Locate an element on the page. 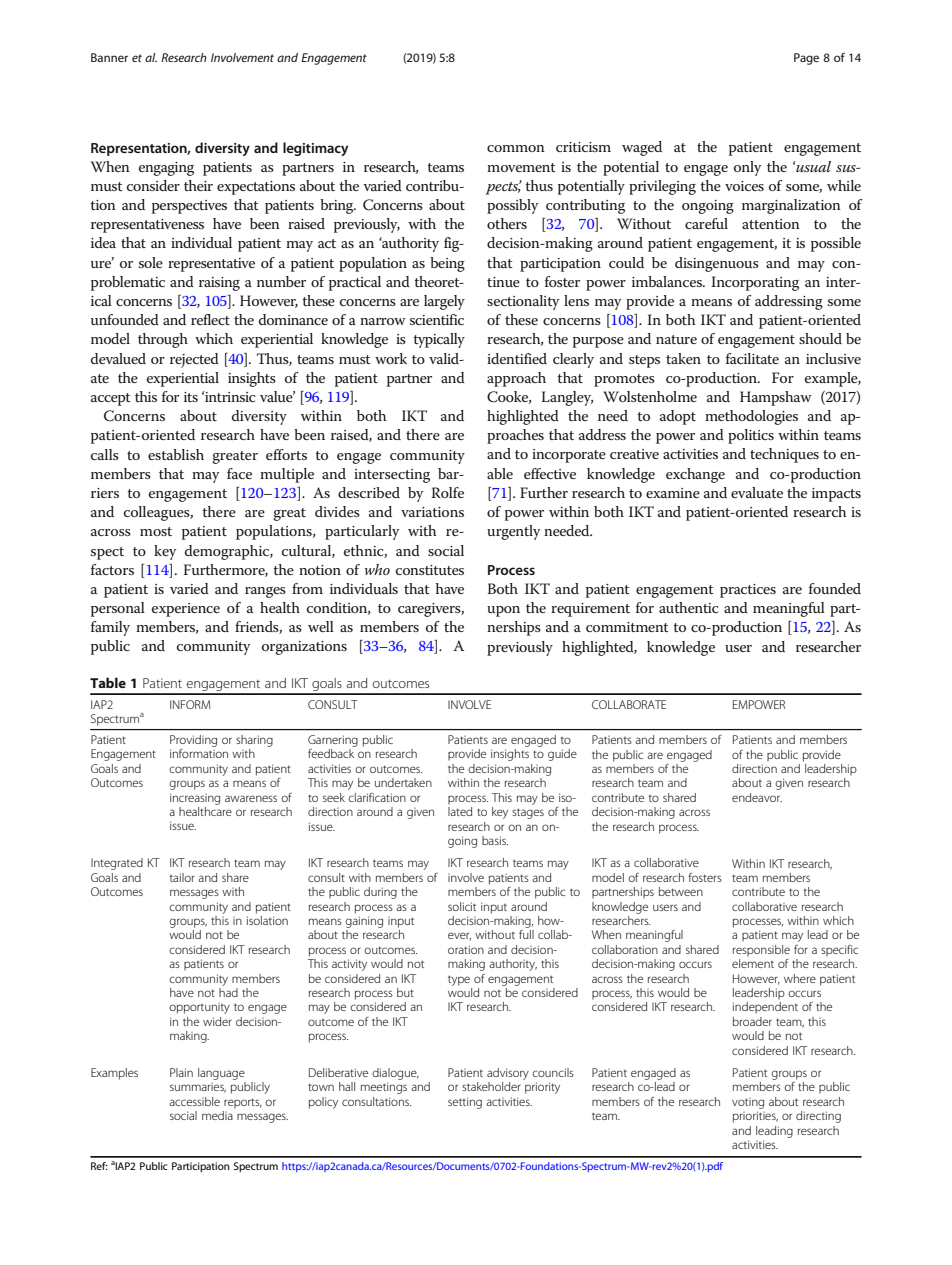 The height and width of the document is (1265, 952). experience is located at coordinates (186, 610).
